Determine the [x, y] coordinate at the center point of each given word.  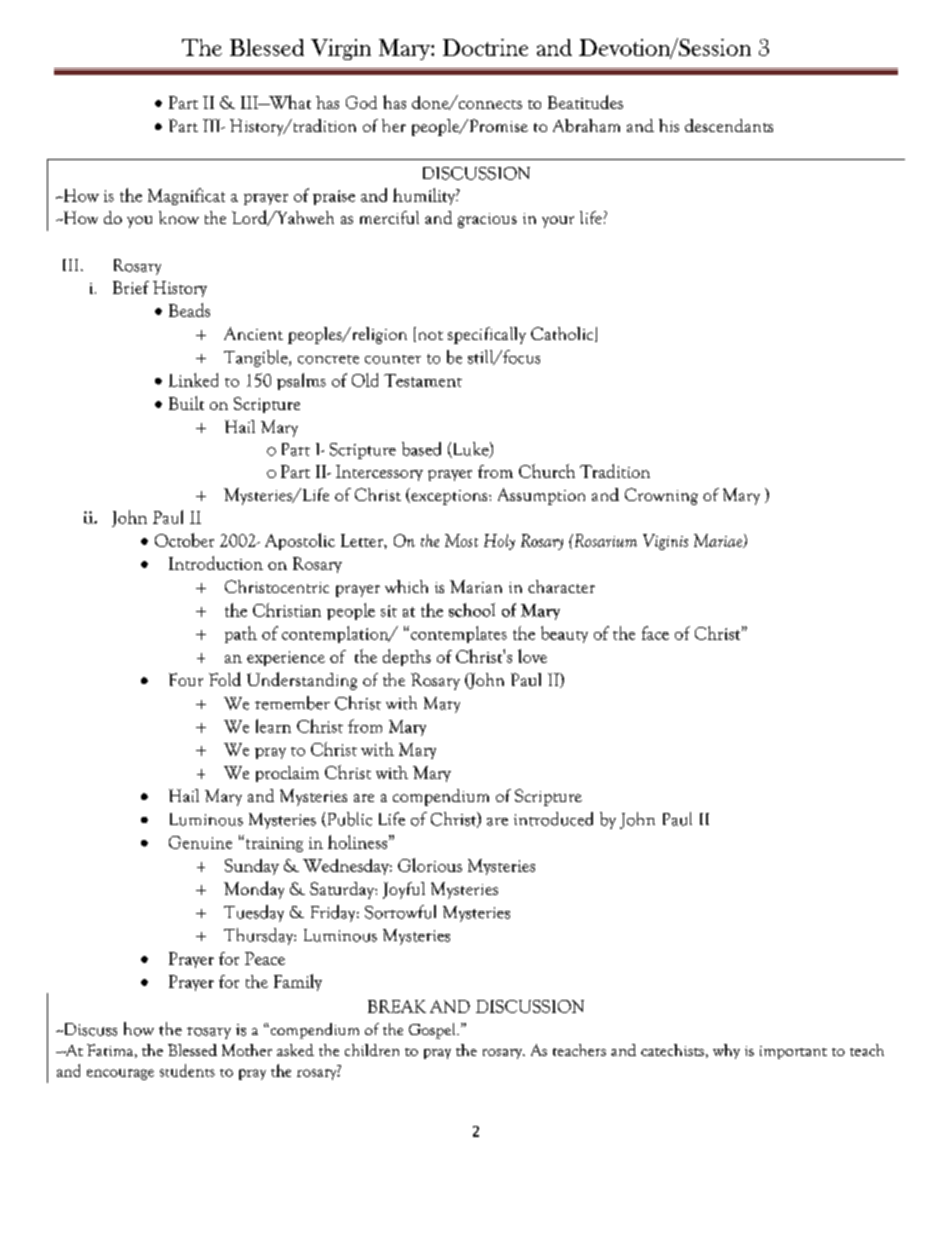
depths [407, 657]
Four [186, 679]
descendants [729, 125]
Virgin [341, 49]
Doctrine [485, 47]
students [187, 1070]
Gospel [433, 1031]
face [655, 633]
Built [186, 403]
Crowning [661, 496]
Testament [423, 380]
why [726, 1051]
